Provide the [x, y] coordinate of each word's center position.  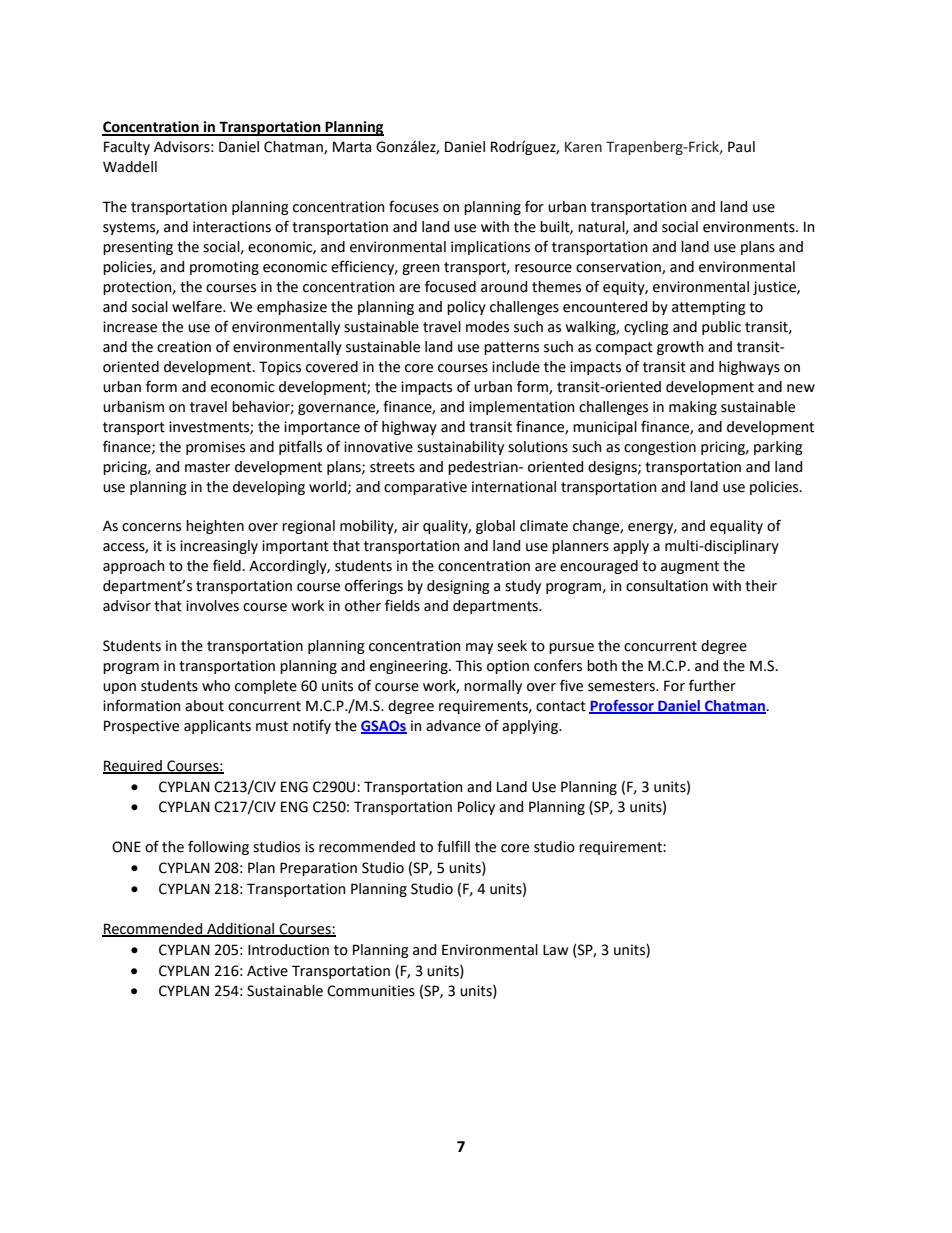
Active [267, 971]
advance [453, 726]
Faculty [127, 148]
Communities [371, 991]
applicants [217, 727]
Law [556, 950]
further [712, 685]
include [516, 367]
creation [184, 347]
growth [680, 348]
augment [690, 567]
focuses [414, 206]
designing [458, 587]
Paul [741, 147]
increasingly [219, 547]
